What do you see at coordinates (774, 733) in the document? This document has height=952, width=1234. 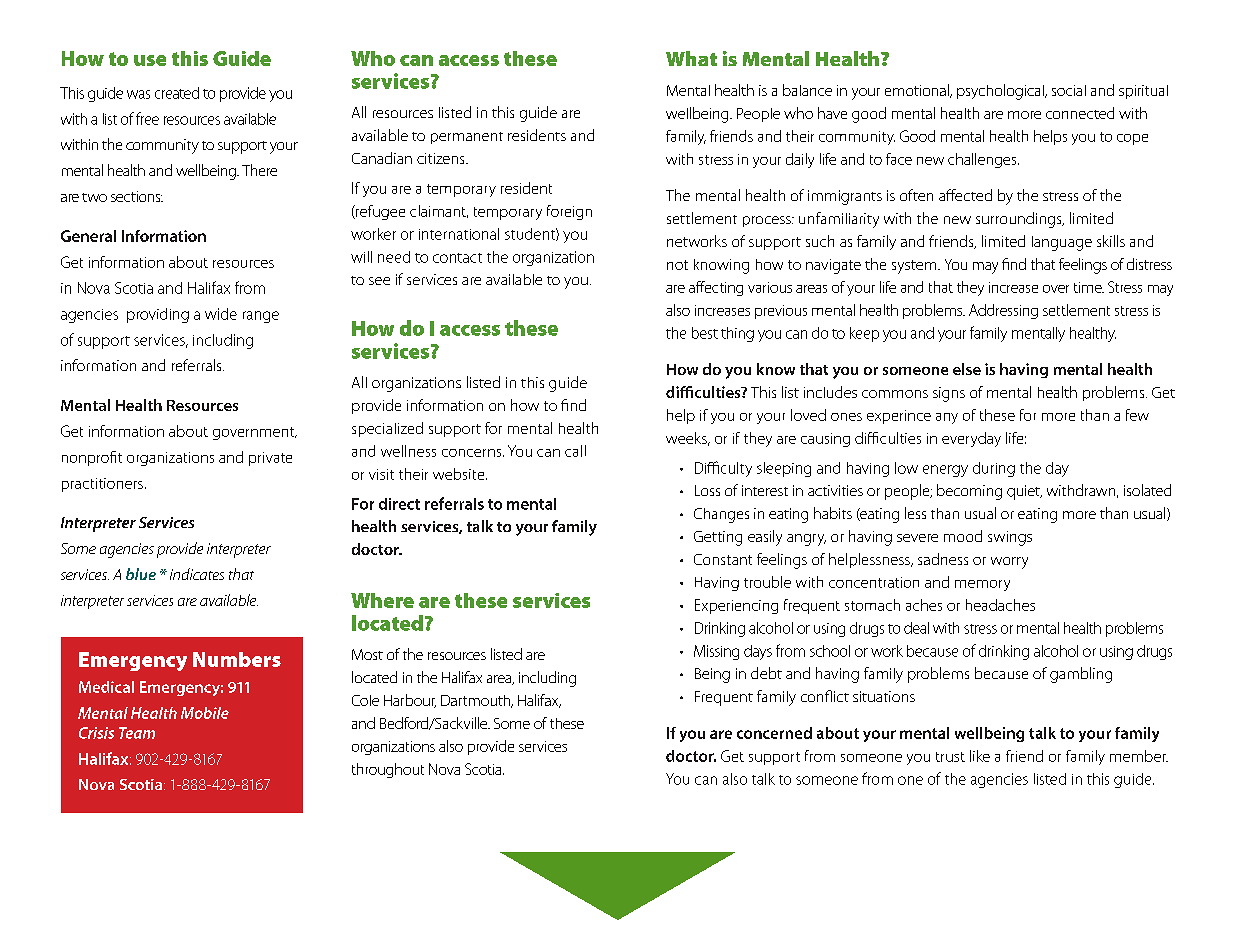 I see `concerned` at bounding box center [774, 733].
